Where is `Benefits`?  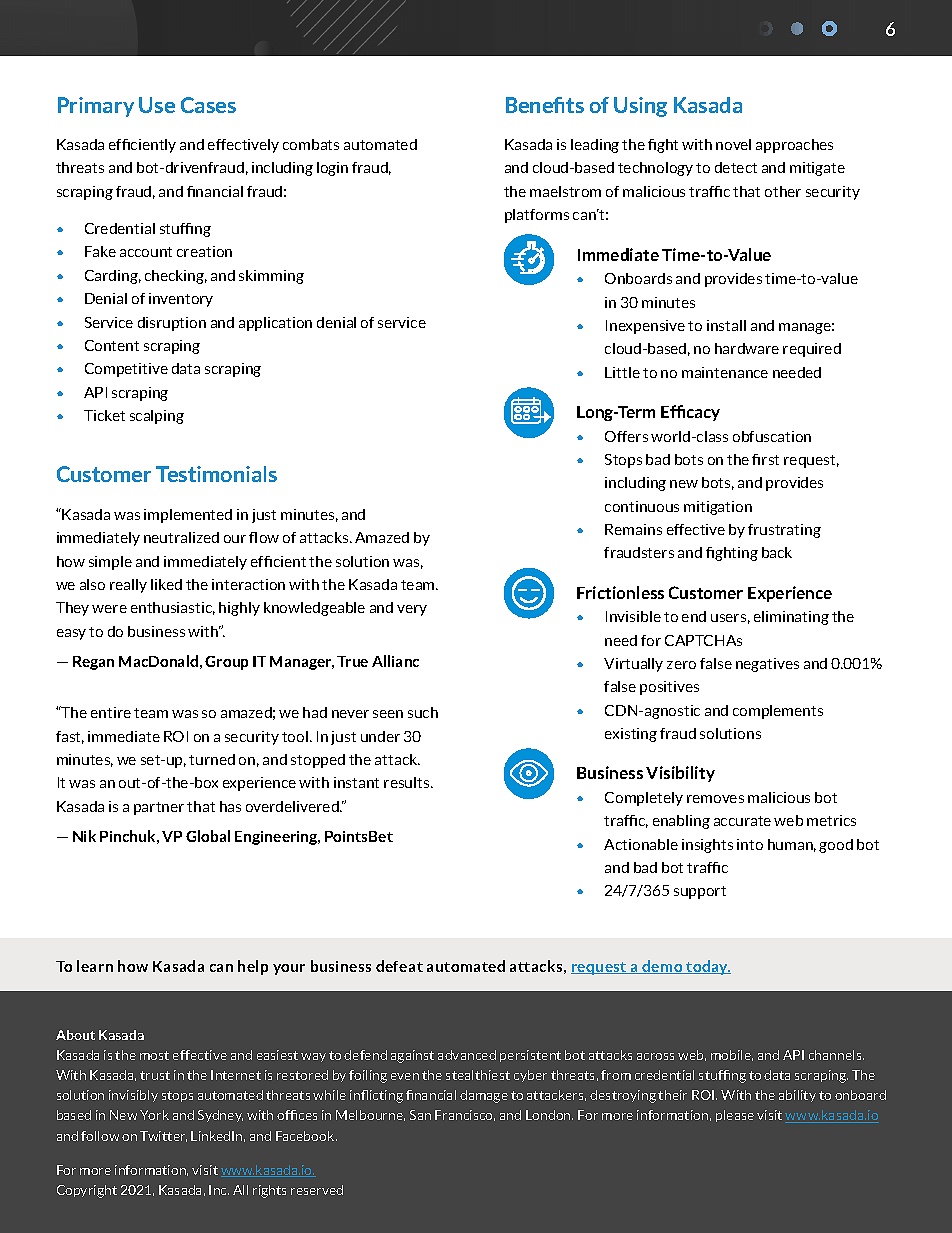
Benefits is located at coordinates (545, 105).
